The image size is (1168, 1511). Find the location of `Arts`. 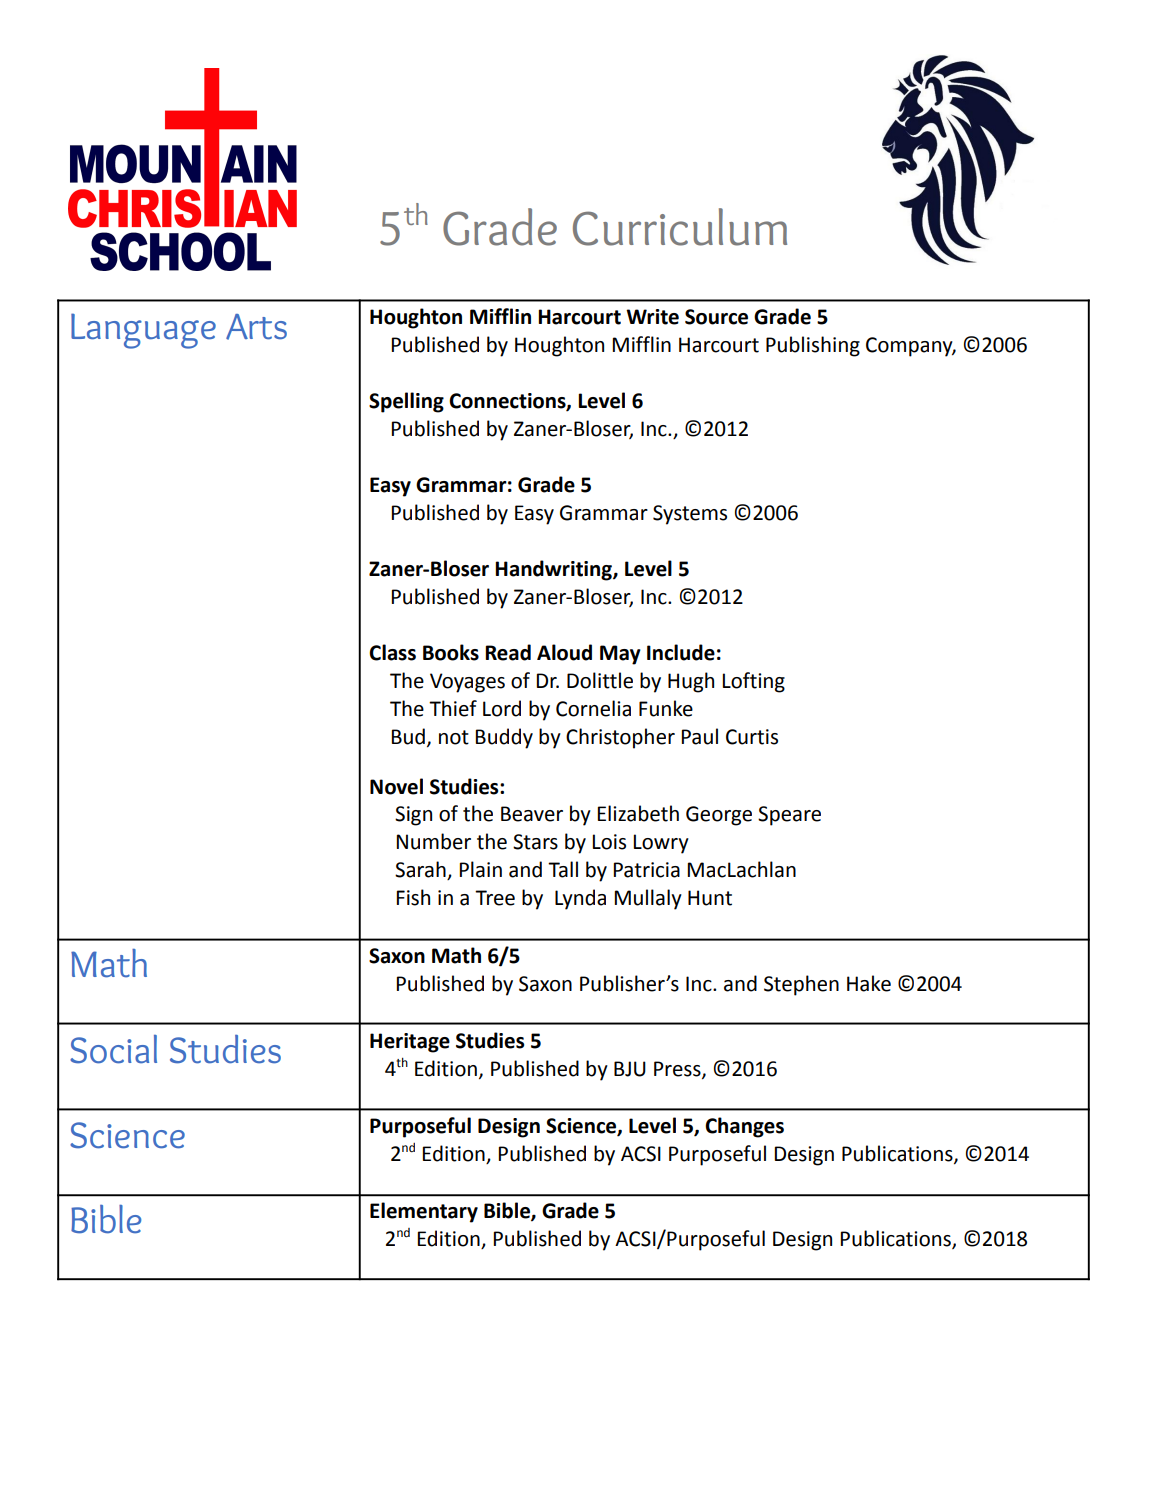

Arts is located at coordinates (256, 327).
